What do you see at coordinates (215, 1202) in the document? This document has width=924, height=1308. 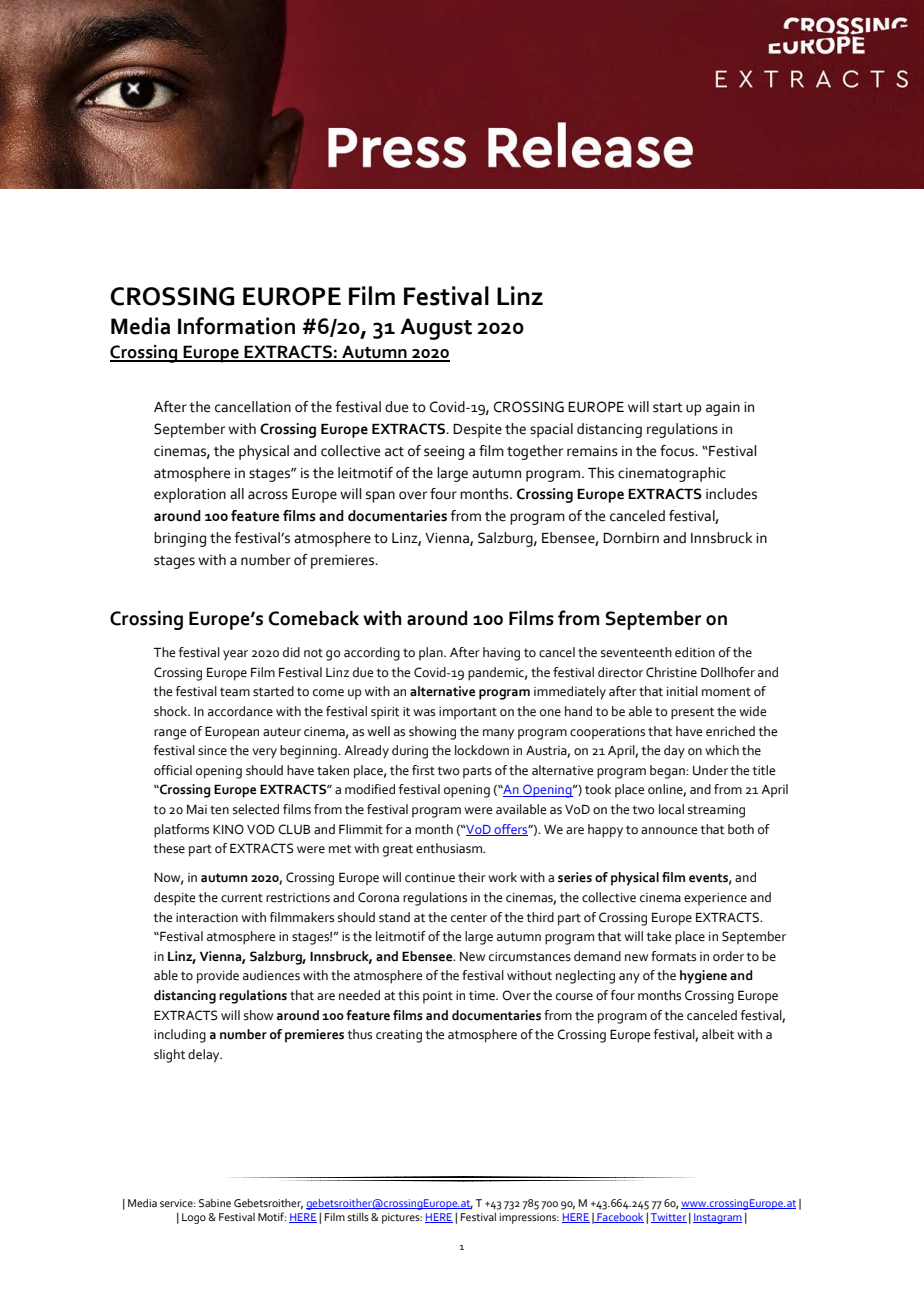 I see `Sabine` at bounding box center [215, 1202].
